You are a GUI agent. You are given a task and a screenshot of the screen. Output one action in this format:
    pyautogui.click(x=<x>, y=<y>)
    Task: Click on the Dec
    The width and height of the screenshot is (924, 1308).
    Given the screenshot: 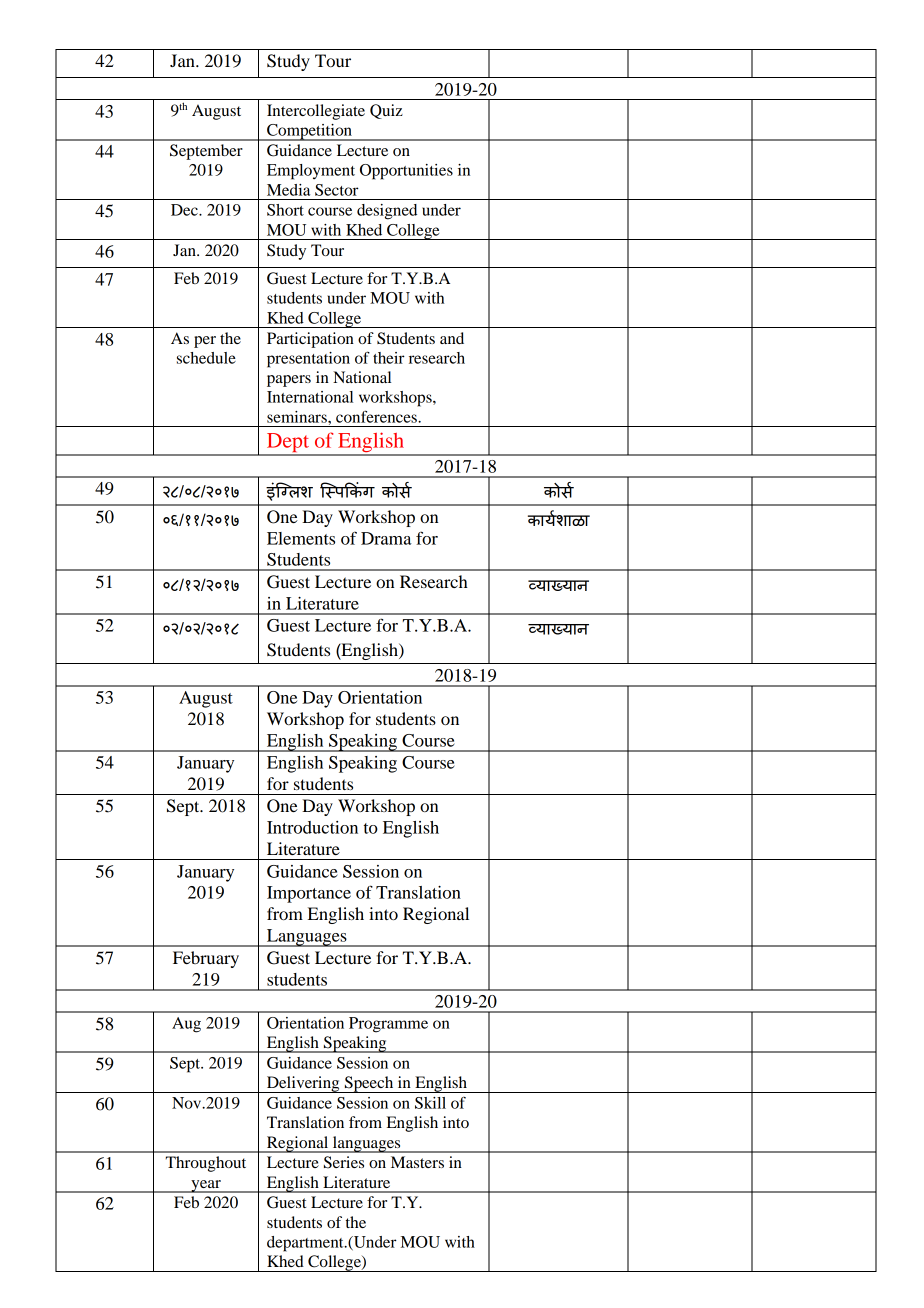 What is the action you would take?
    pyautogui.click(x=185, y=210)
